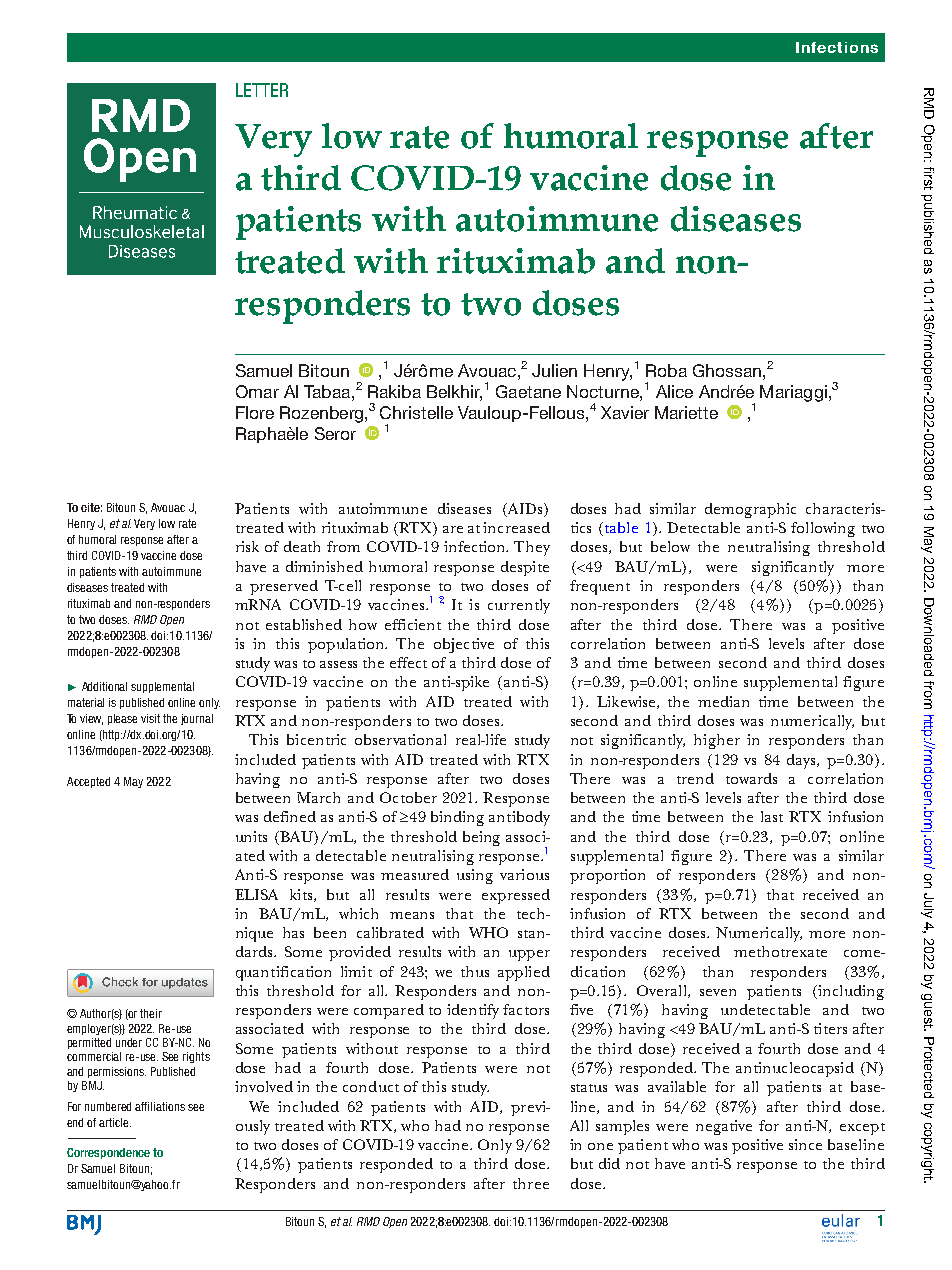 The image size is (952, 1270). I want to click on median, so click(723, 701).
